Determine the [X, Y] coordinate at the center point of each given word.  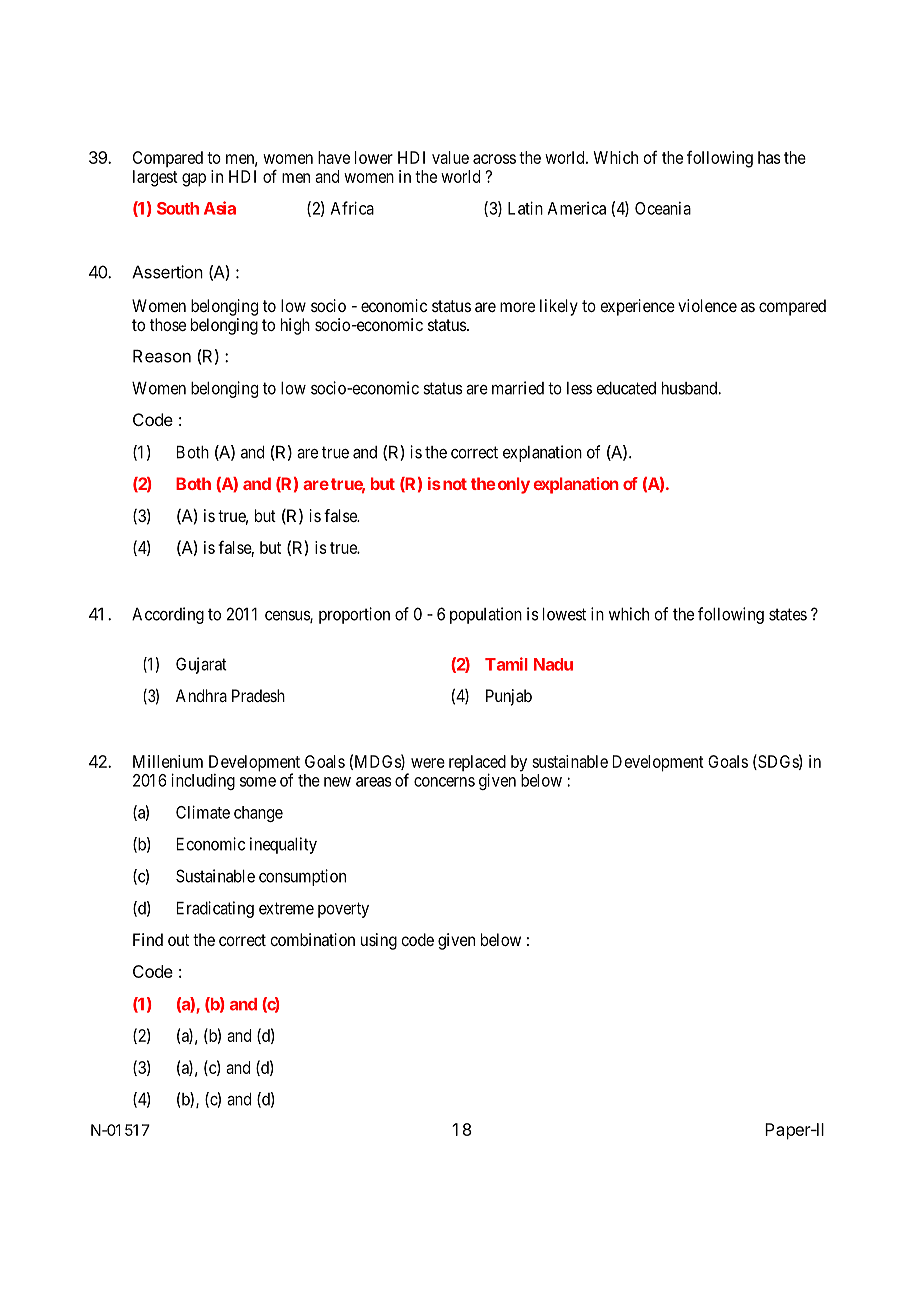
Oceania [663, 208]
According [168, 615]
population [486, 615]
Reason [162, 356]
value [450, 157]
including [203, 781]
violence [707, 305]
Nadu [553, 664]
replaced [477, 764]
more [517, 307]
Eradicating [215, 909]
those [168, 324]
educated [626, 388]
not [453, 484]
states [788, 614]
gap [194, 180]
